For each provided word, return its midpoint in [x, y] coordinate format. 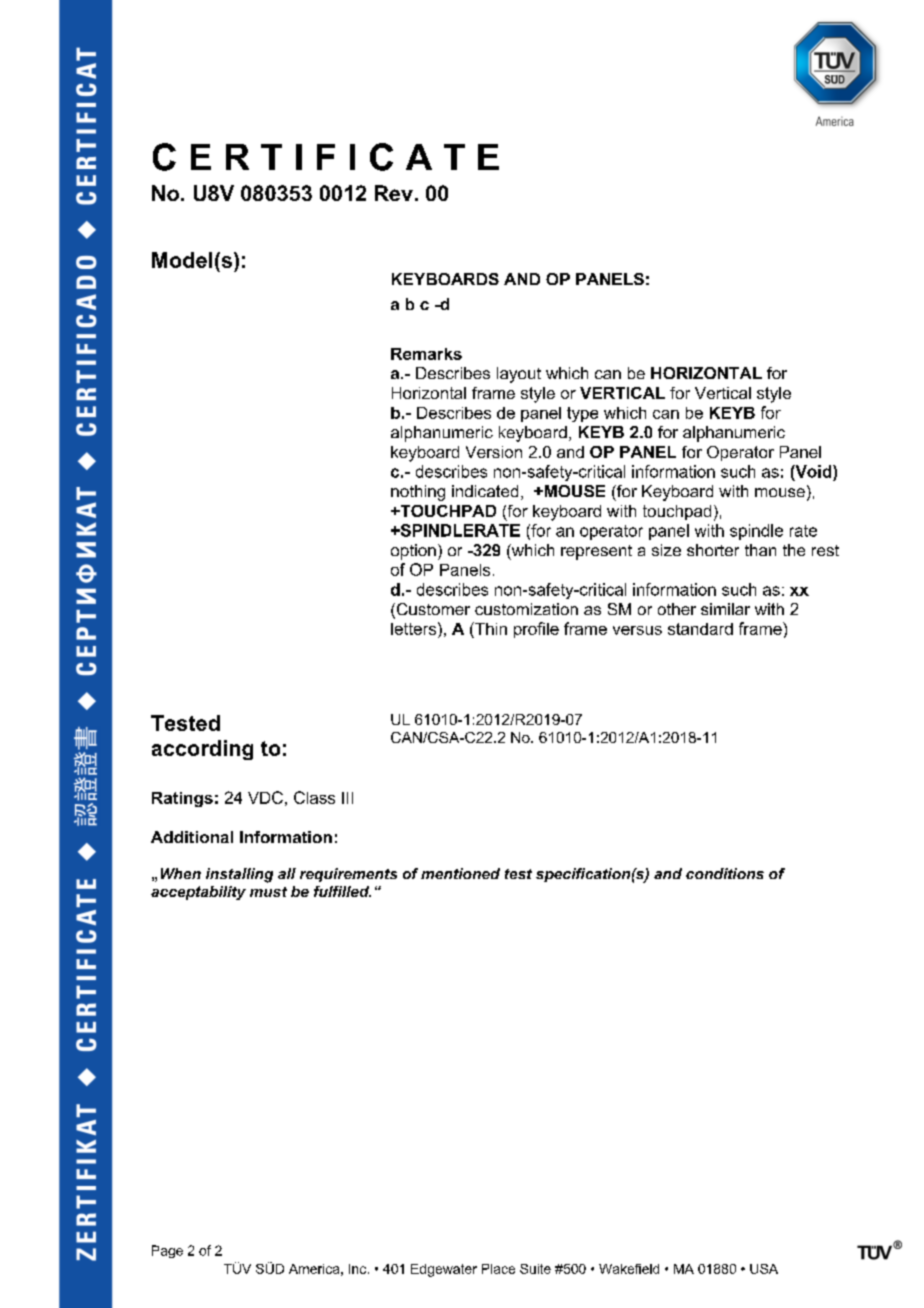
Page [167, 1251]
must [268, 892]
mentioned [460, 873]
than [760, 550]
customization [526, 609]
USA [764, 1269]
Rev [394, 193]
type [582, 414]
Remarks [426, 354]
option [413, 552]
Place [498, 1269]
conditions [725, 873]
